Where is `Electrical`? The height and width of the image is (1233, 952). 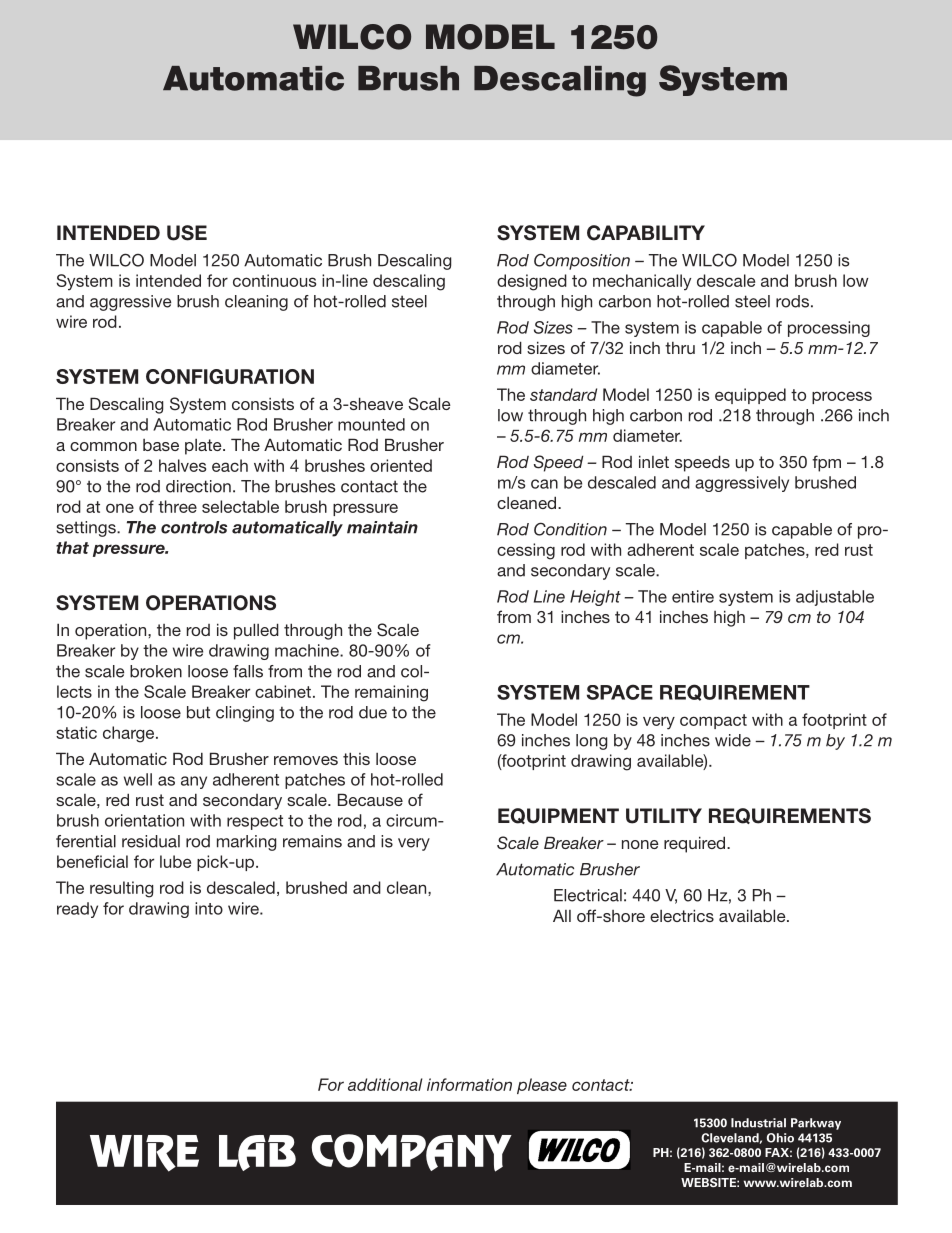 Electrical is located at coordinates (588, 895).
